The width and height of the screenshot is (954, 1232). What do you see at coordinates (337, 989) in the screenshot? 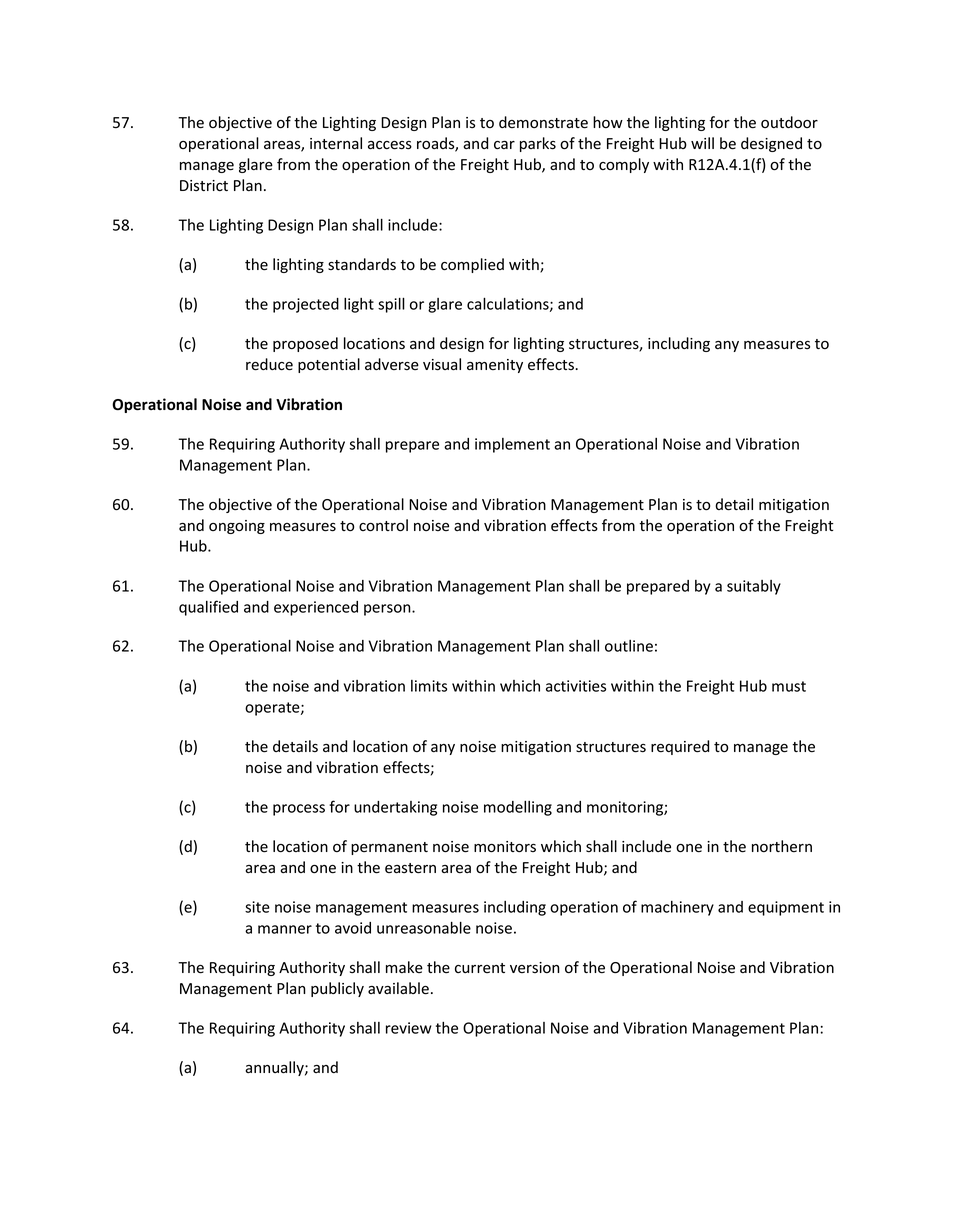
I see `publicly` at bounding box center [337, 989].
